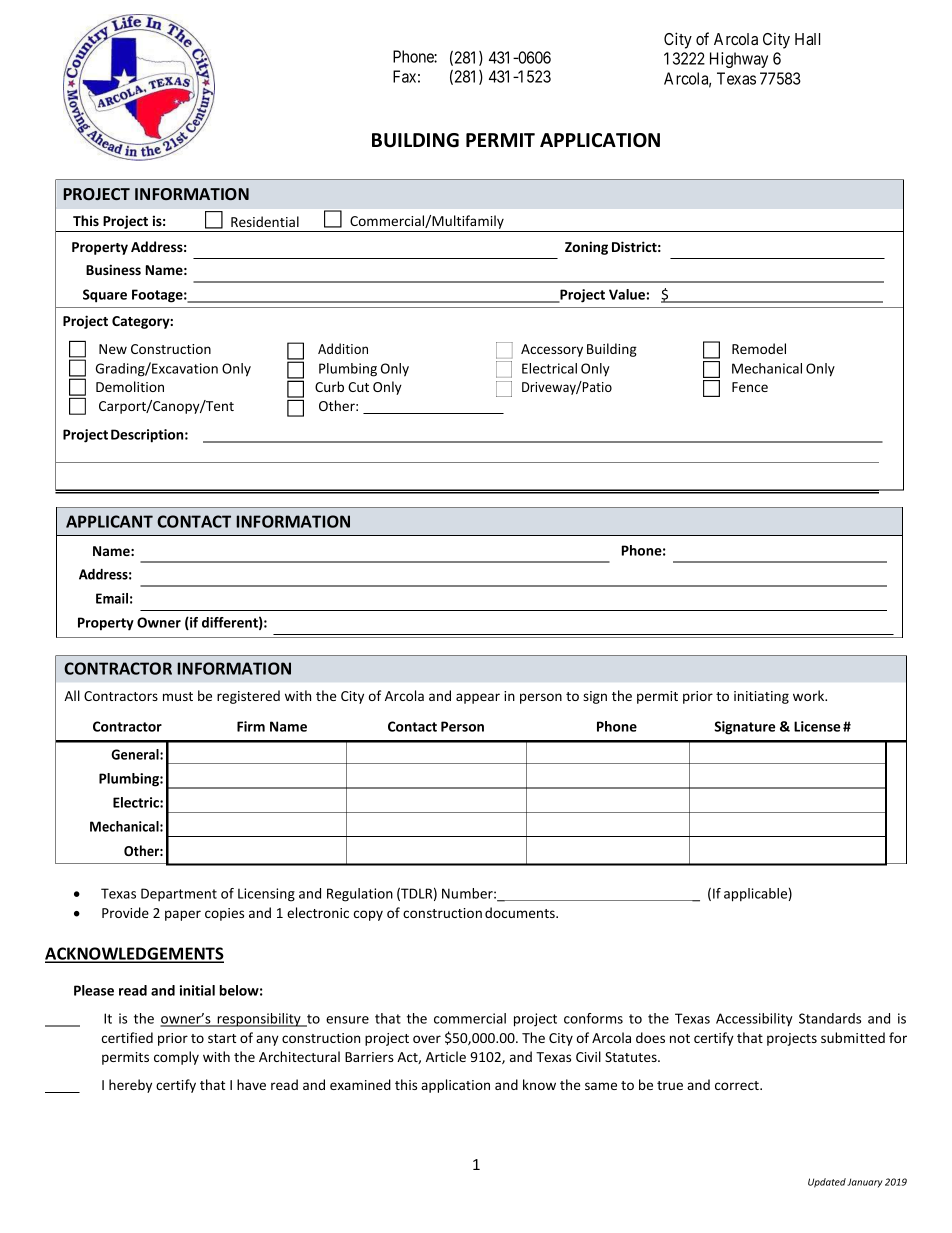 This document has height=1233, width=952. What do you see at coordinates (761, 697) in the document?
I see `initiating` at bounding box center [761, 697].
